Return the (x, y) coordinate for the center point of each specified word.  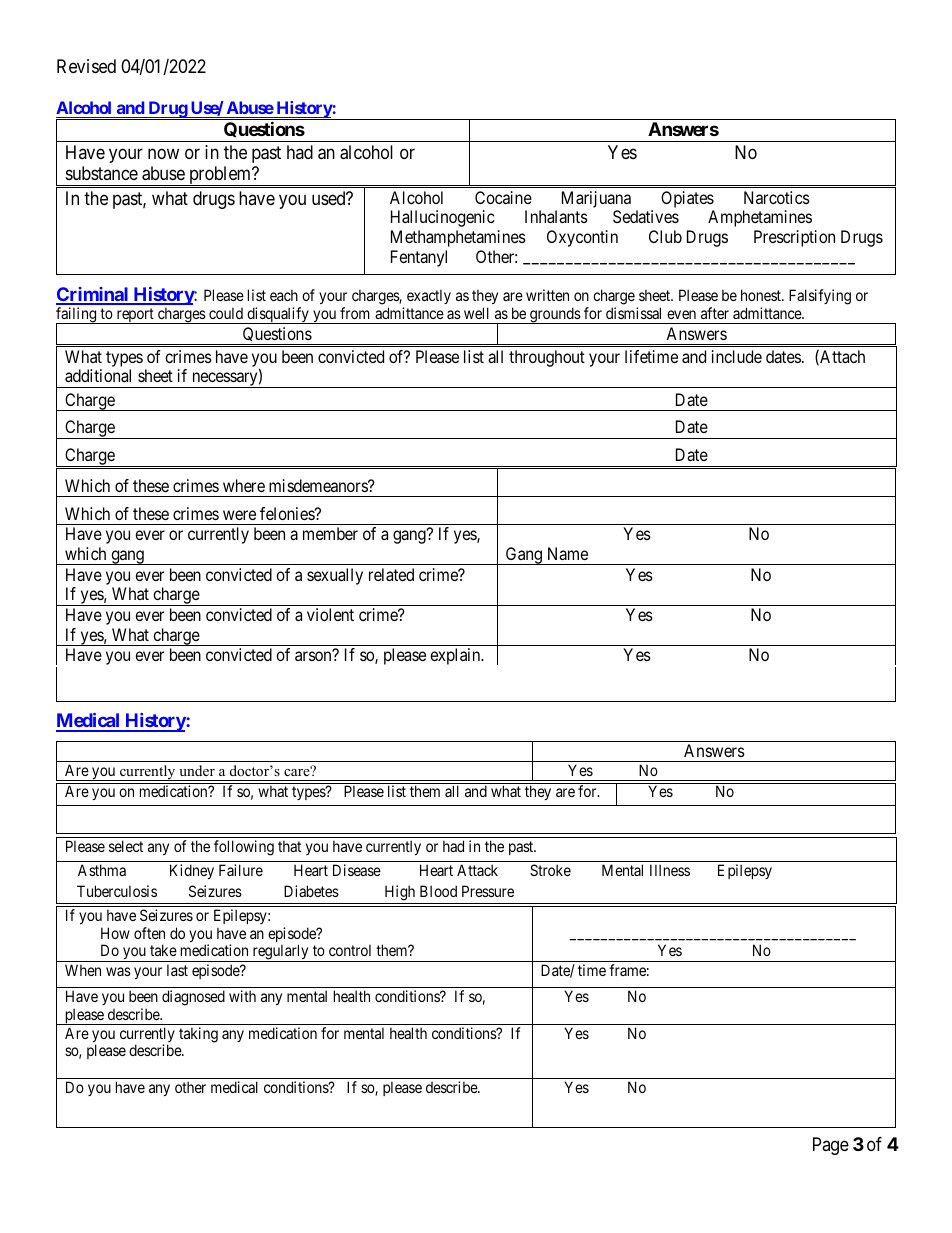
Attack (477, 870)
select (126, 846)
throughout (547, 358)
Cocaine (503, 197)
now (163, 153)
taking (198, 1035)
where (244, 485)
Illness (670, 870)
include (737, 356)
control (350, 950)
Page (831, 1146)
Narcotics (777, 197)
